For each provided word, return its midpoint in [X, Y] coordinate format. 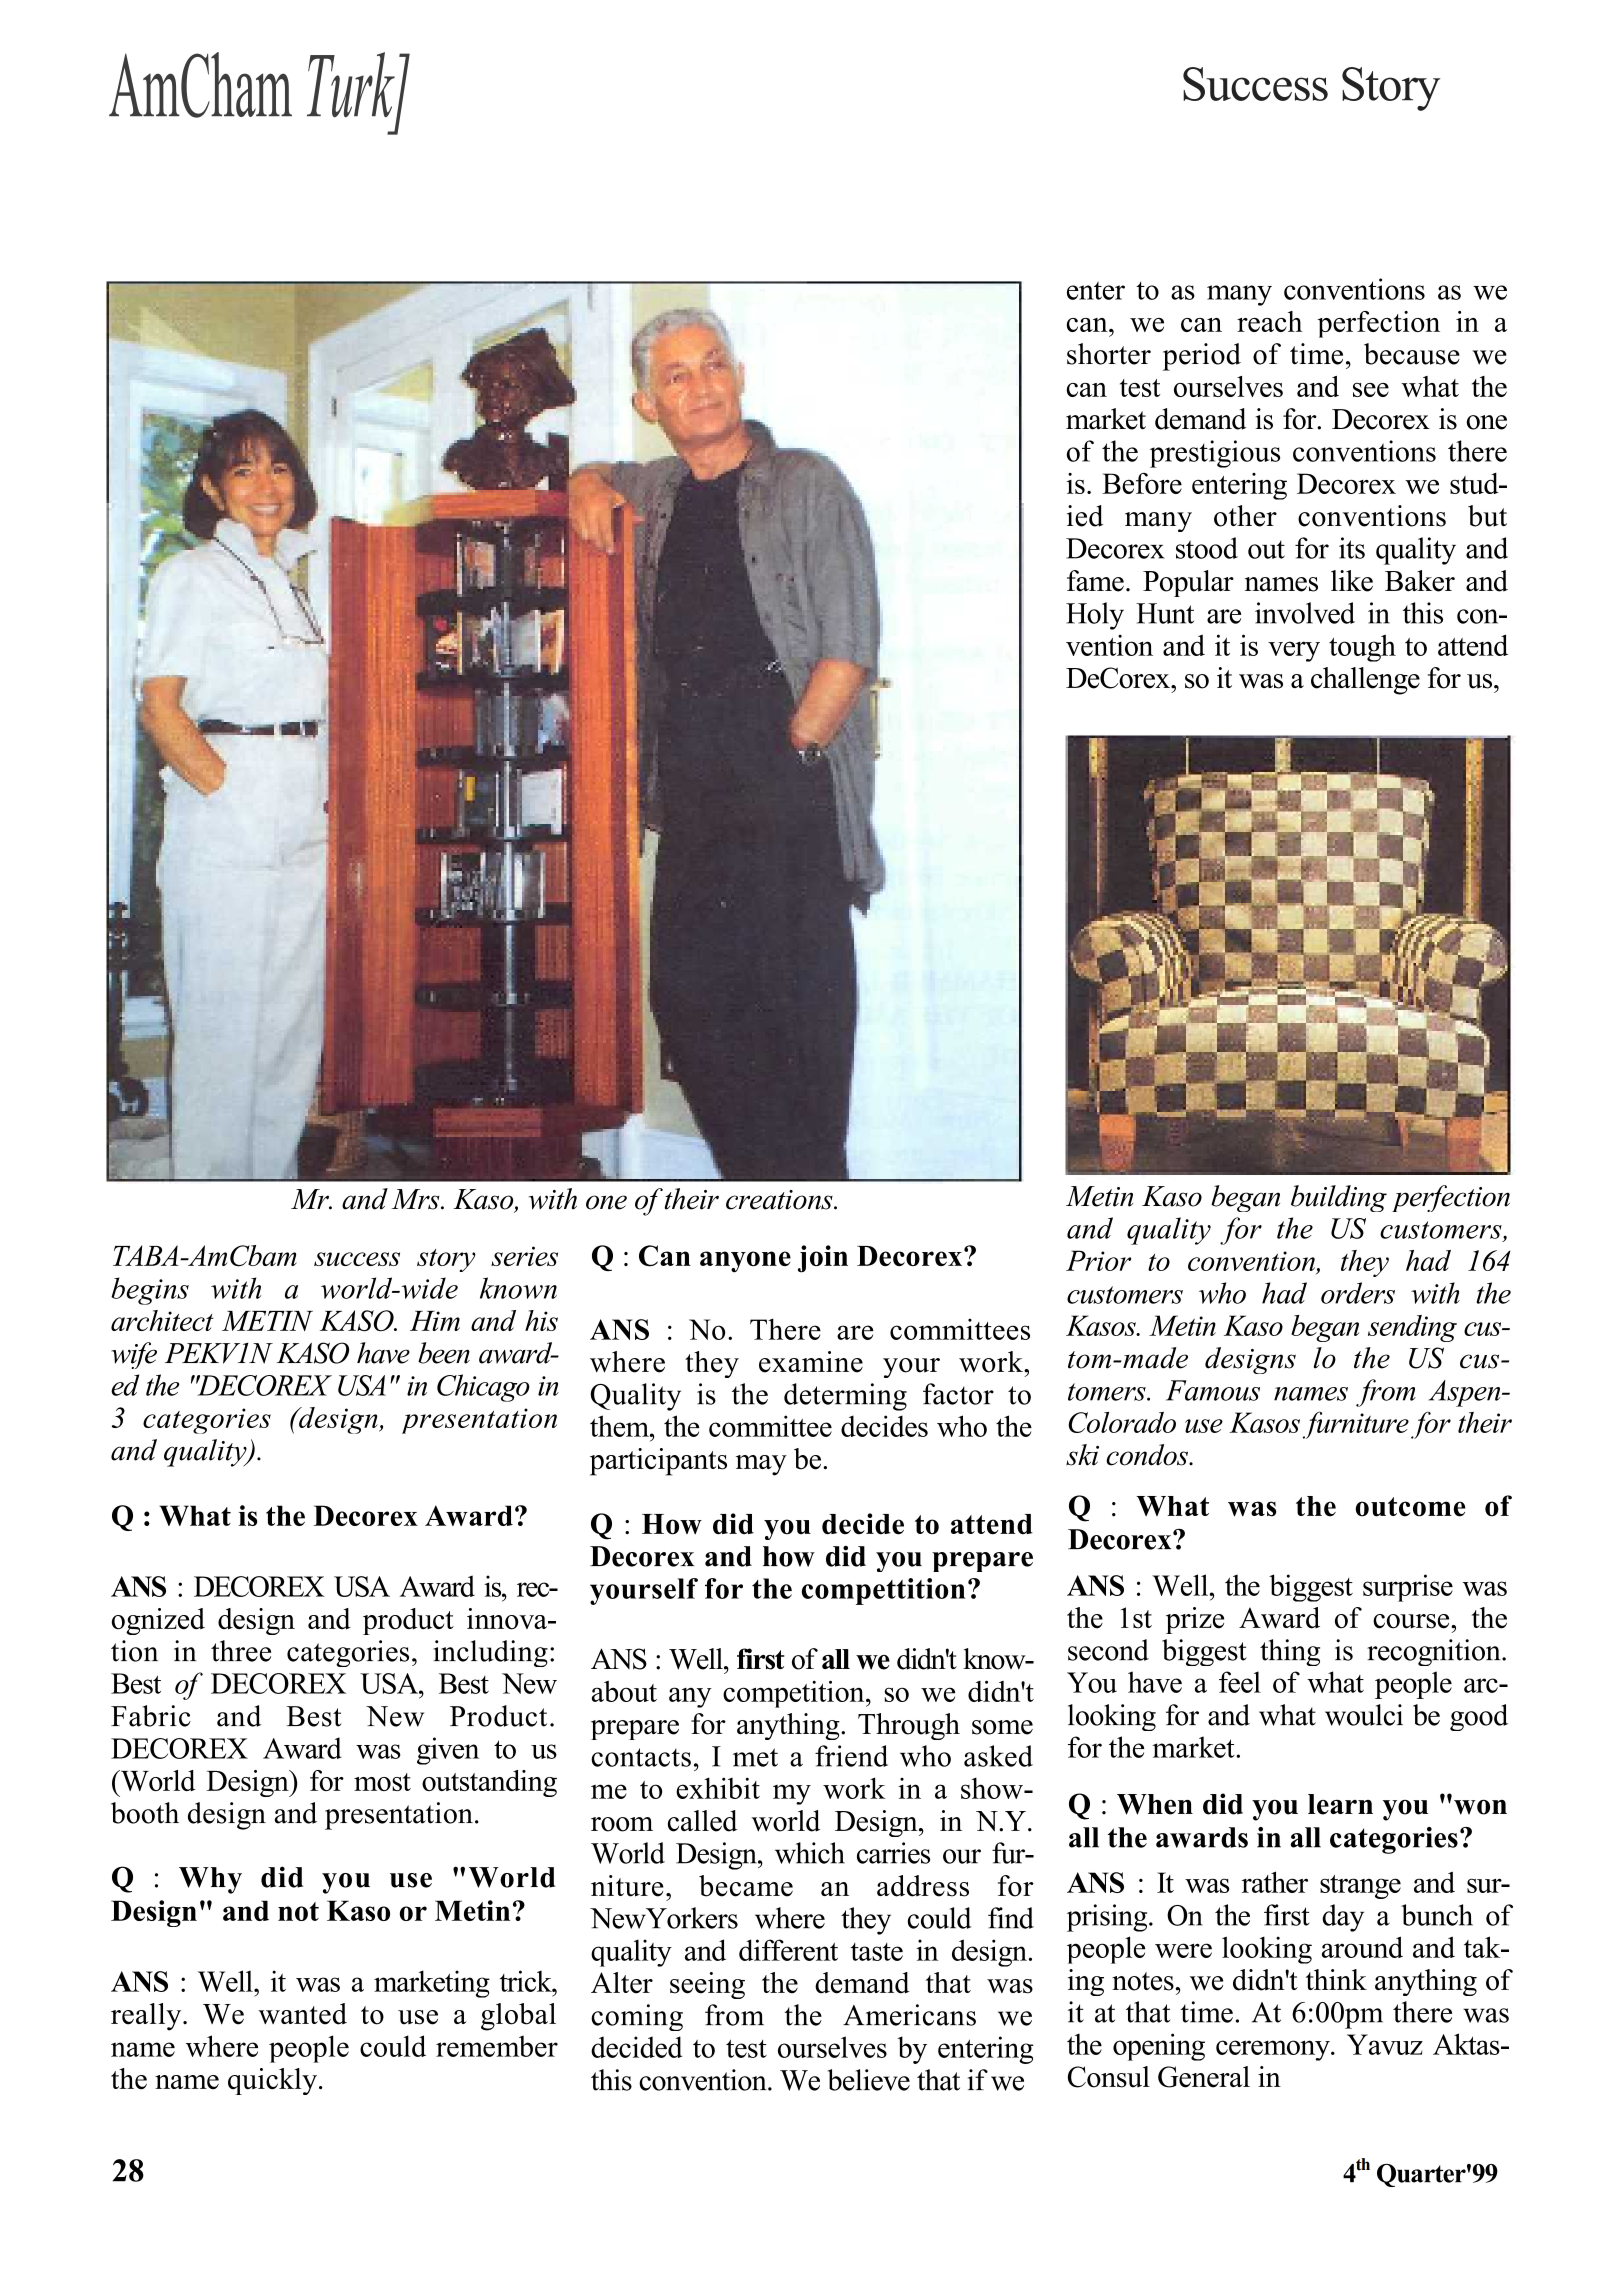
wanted [302, 2014]
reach [1269, 321]
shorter [1109, 354]
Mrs [416, 1199]
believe [869, 2080]
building [1339, 1198]
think [1336, 1979]
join [823, 1259]
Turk [352, 86]
